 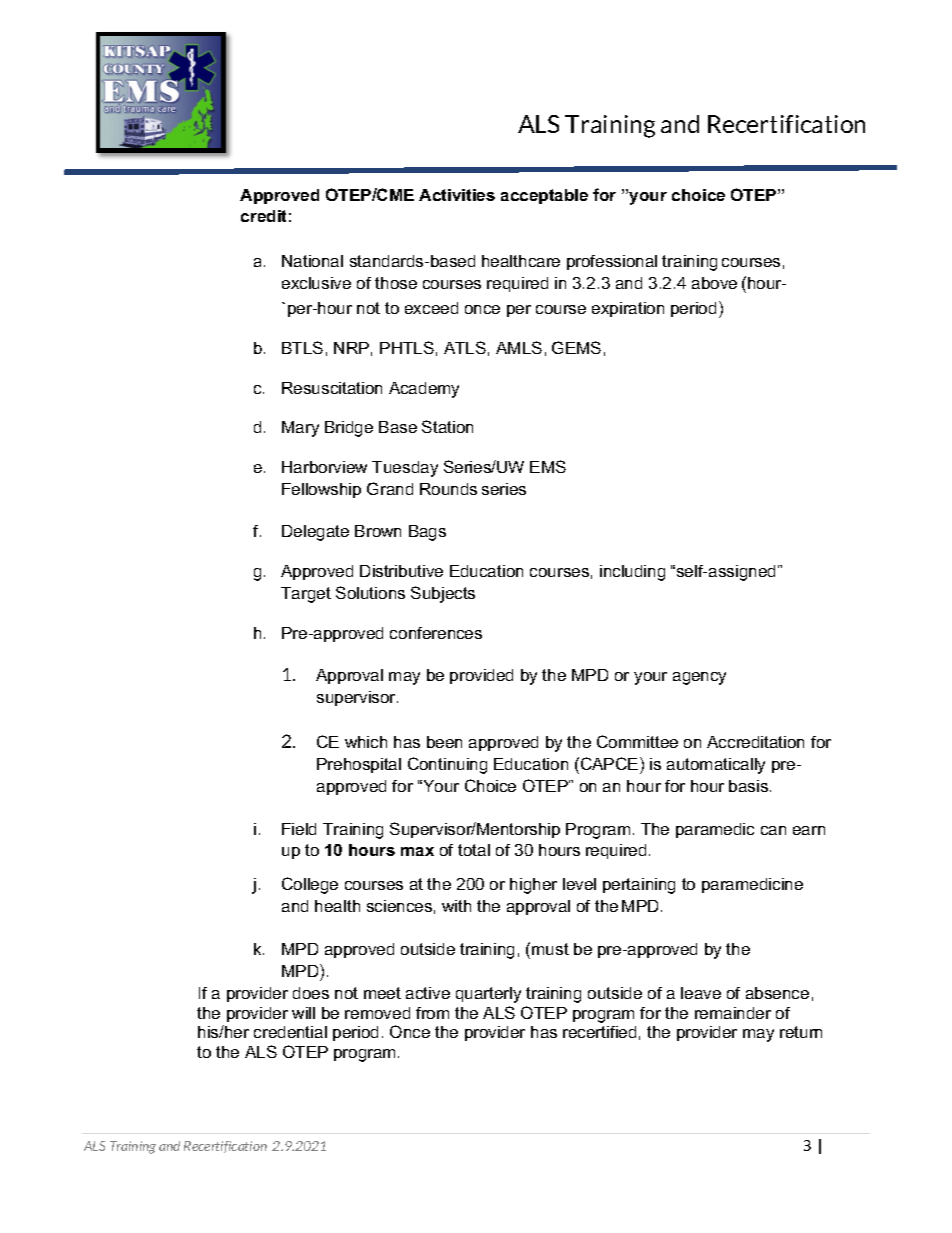 I want to click on National, so click(x=312, y=261).
